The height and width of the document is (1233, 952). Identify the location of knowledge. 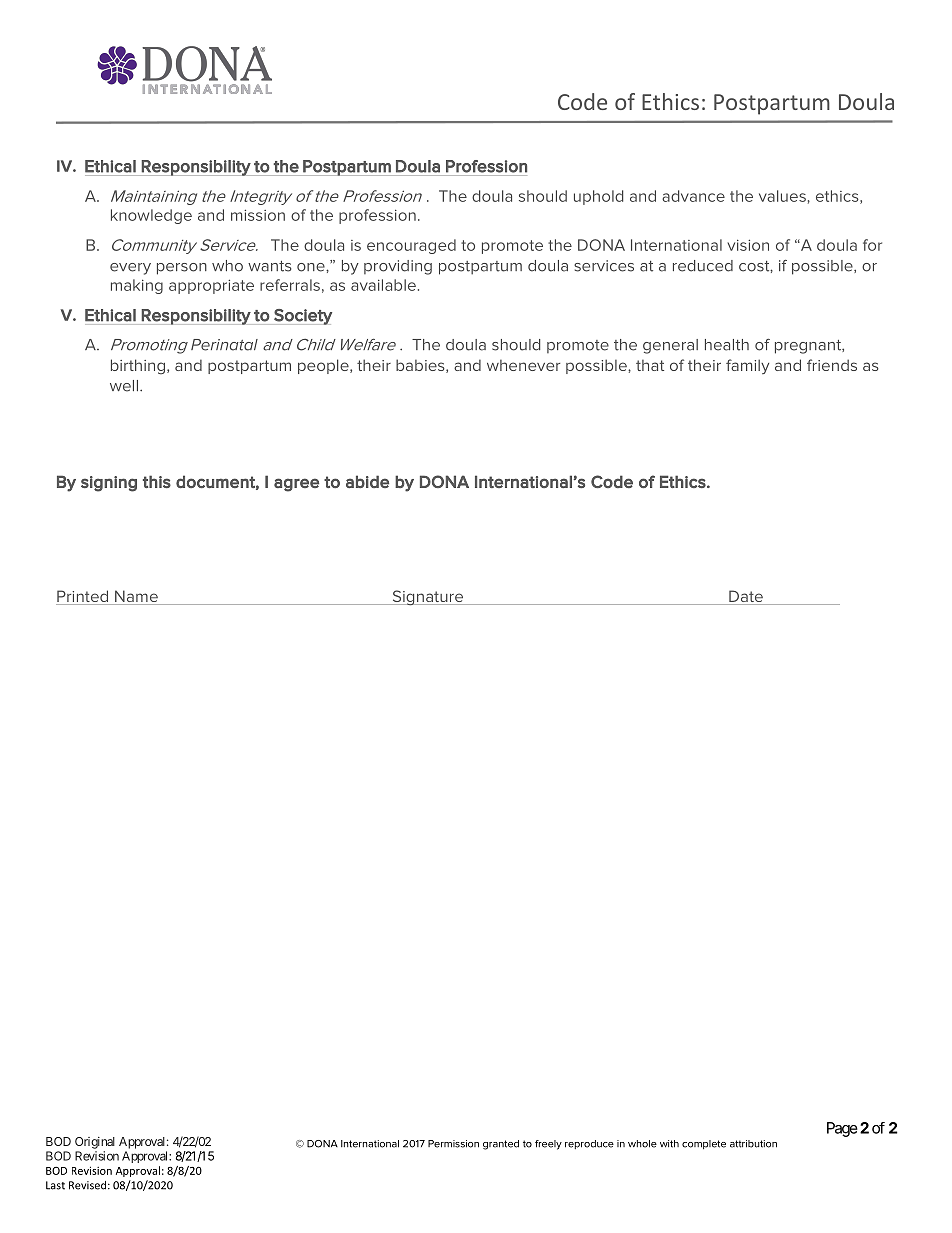
(151, 216).
